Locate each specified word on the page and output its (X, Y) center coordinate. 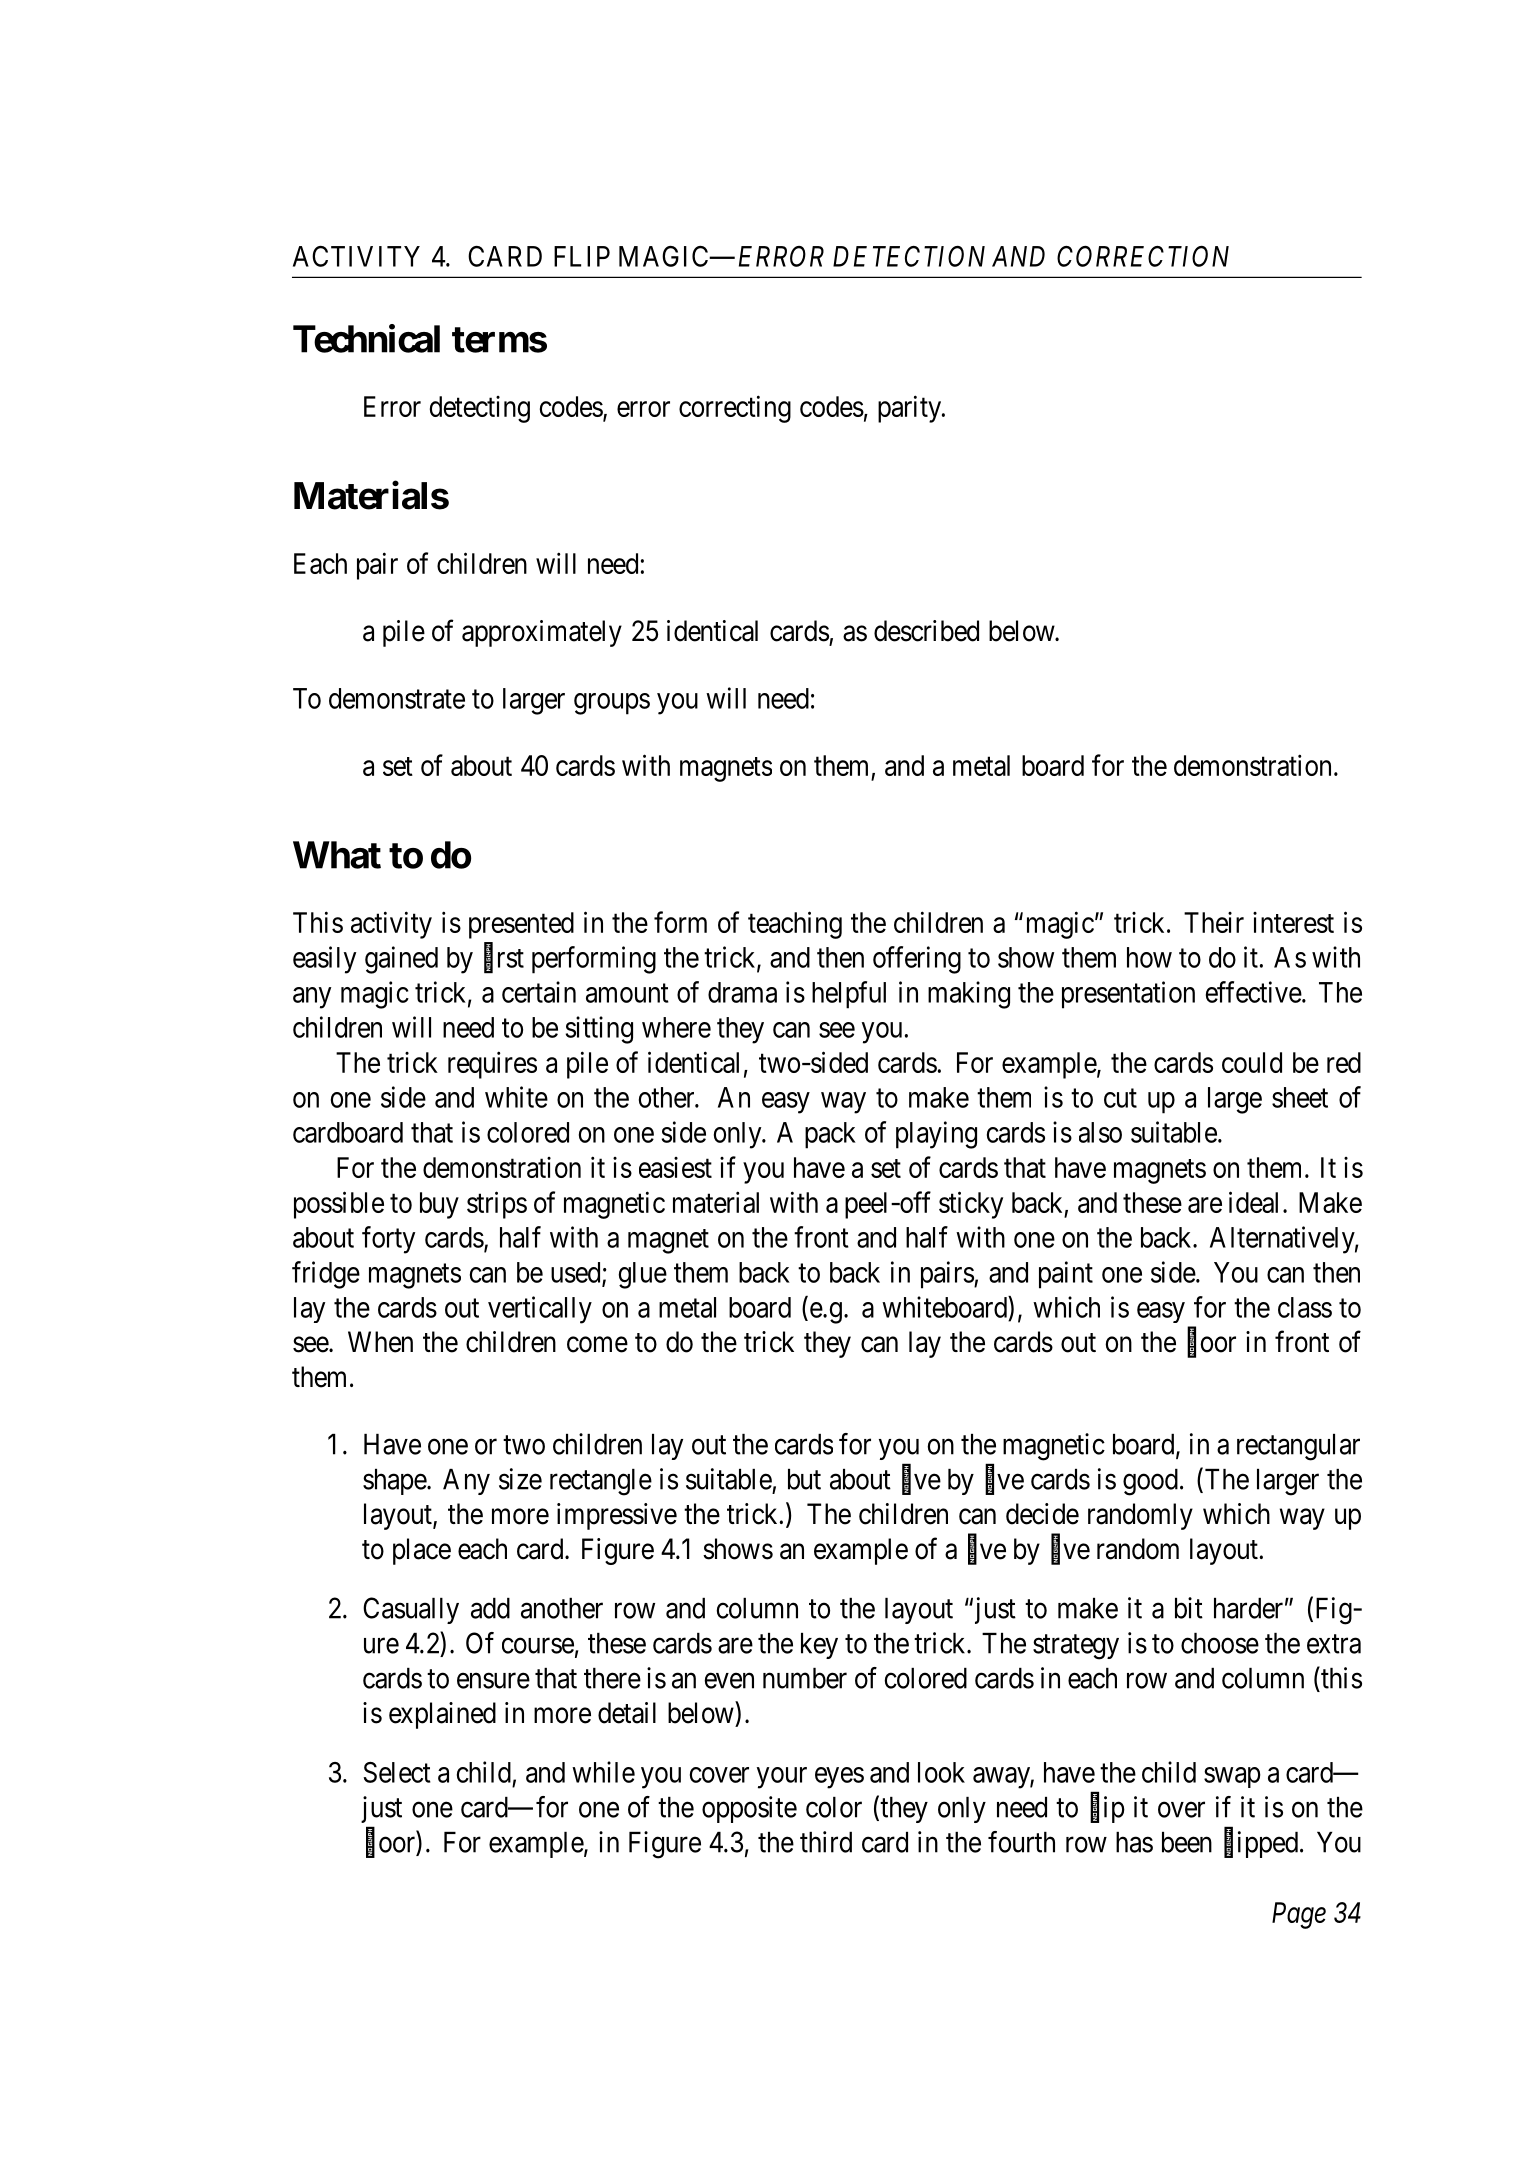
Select (397, 1772)
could (1252, 1062)
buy (439, 1205)
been (1187, 1842)
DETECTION (909, 256)
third (826, 1842)
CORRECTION (1143, 256)
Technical (366, 338)
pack (830, 1135)
